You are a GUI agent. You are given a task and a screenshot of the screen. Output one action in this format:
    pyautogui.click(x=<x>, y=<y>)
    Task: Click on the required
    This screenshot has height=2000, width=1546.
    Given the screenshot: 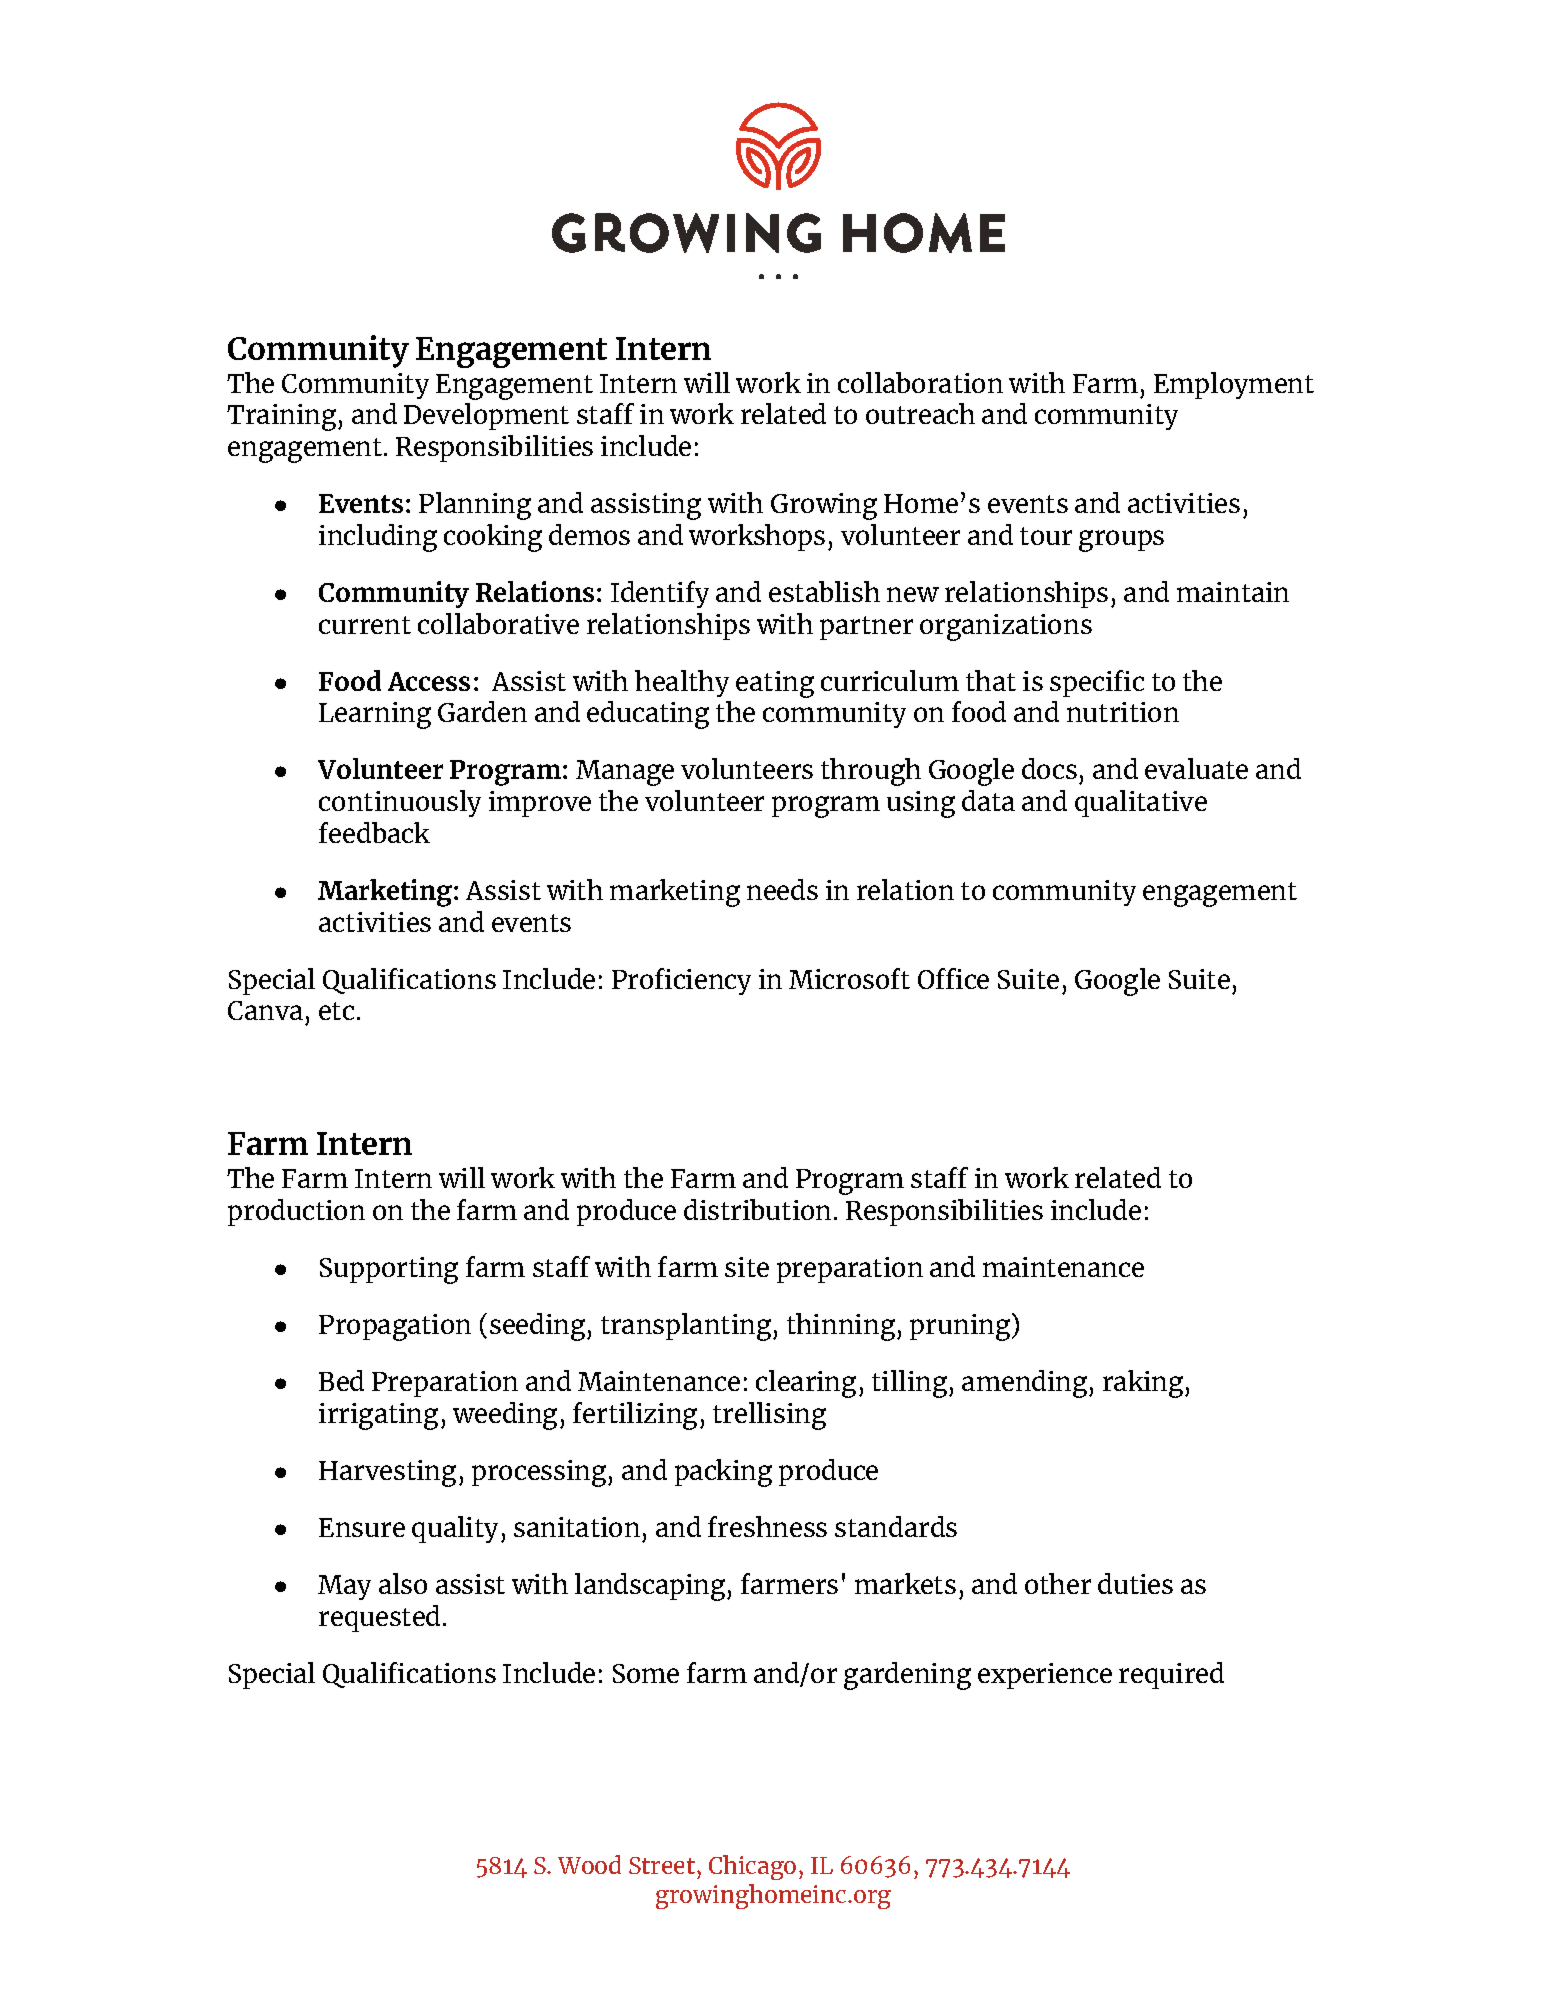 What is the action you would take?
    pyautogui.click(x=1171, y=1675)
